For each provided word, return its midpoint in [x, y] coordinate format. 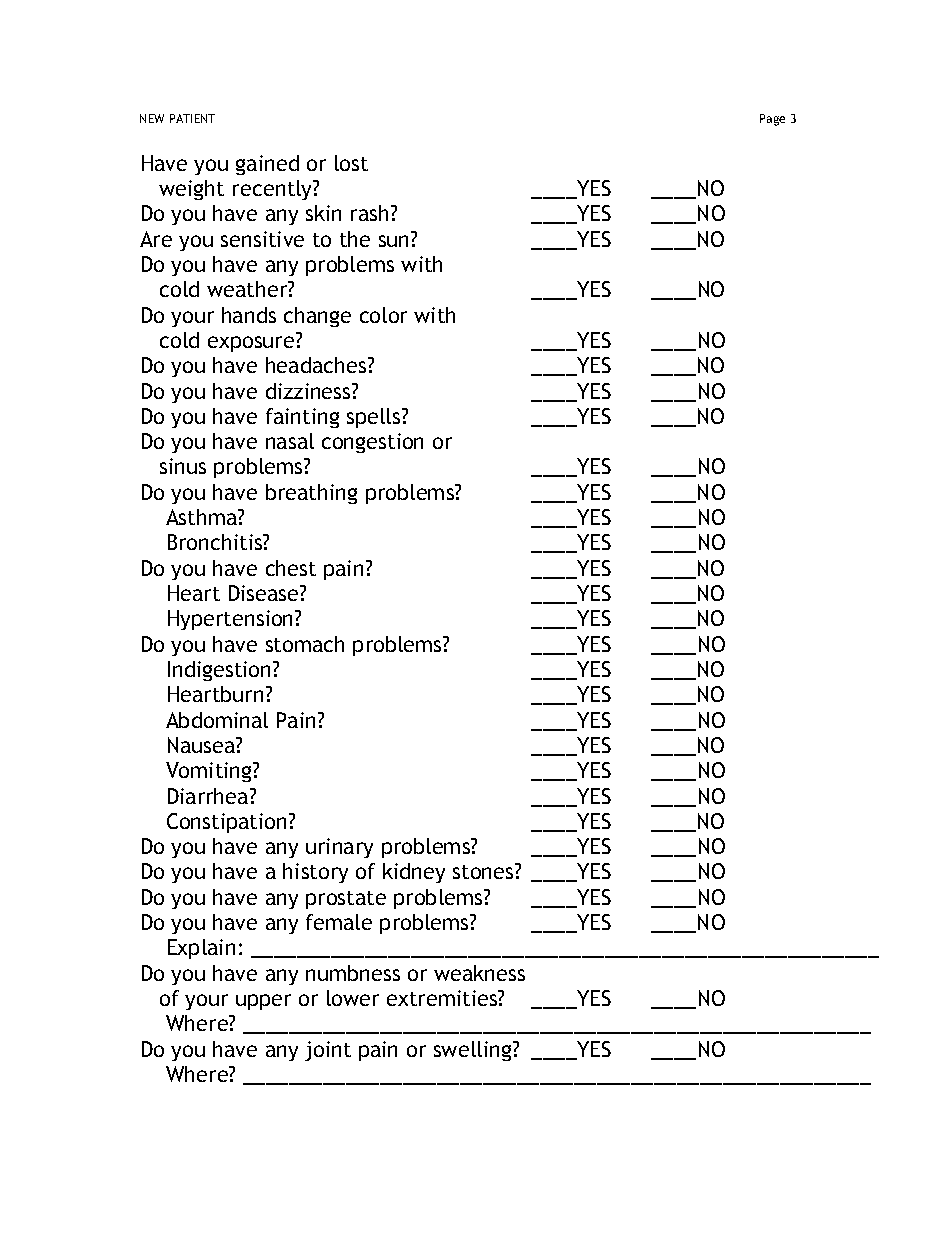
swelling [474, 1051]
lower [353, 998]
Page [772, 120]
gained [267, 165]
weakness [479, 973]
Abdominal [217, 720]
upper [263, 1002]
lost [351, 163]
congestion [372, 443]
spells [375, 418]
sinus [183, 466]
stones [484, 871]
